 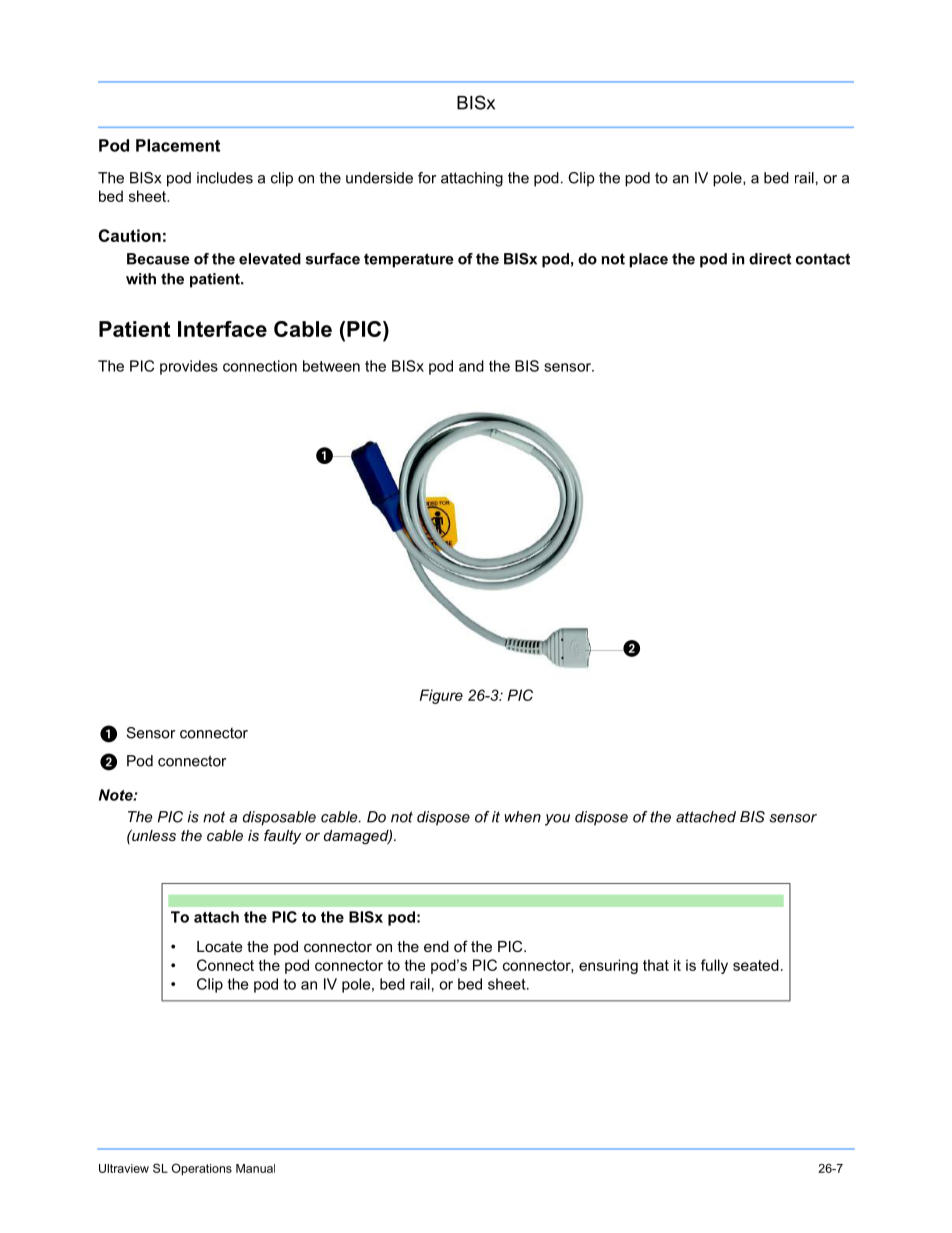 What do you see at coordinates (770, 259) in the document?
I see `direct` at bounding box center [770, 259].
